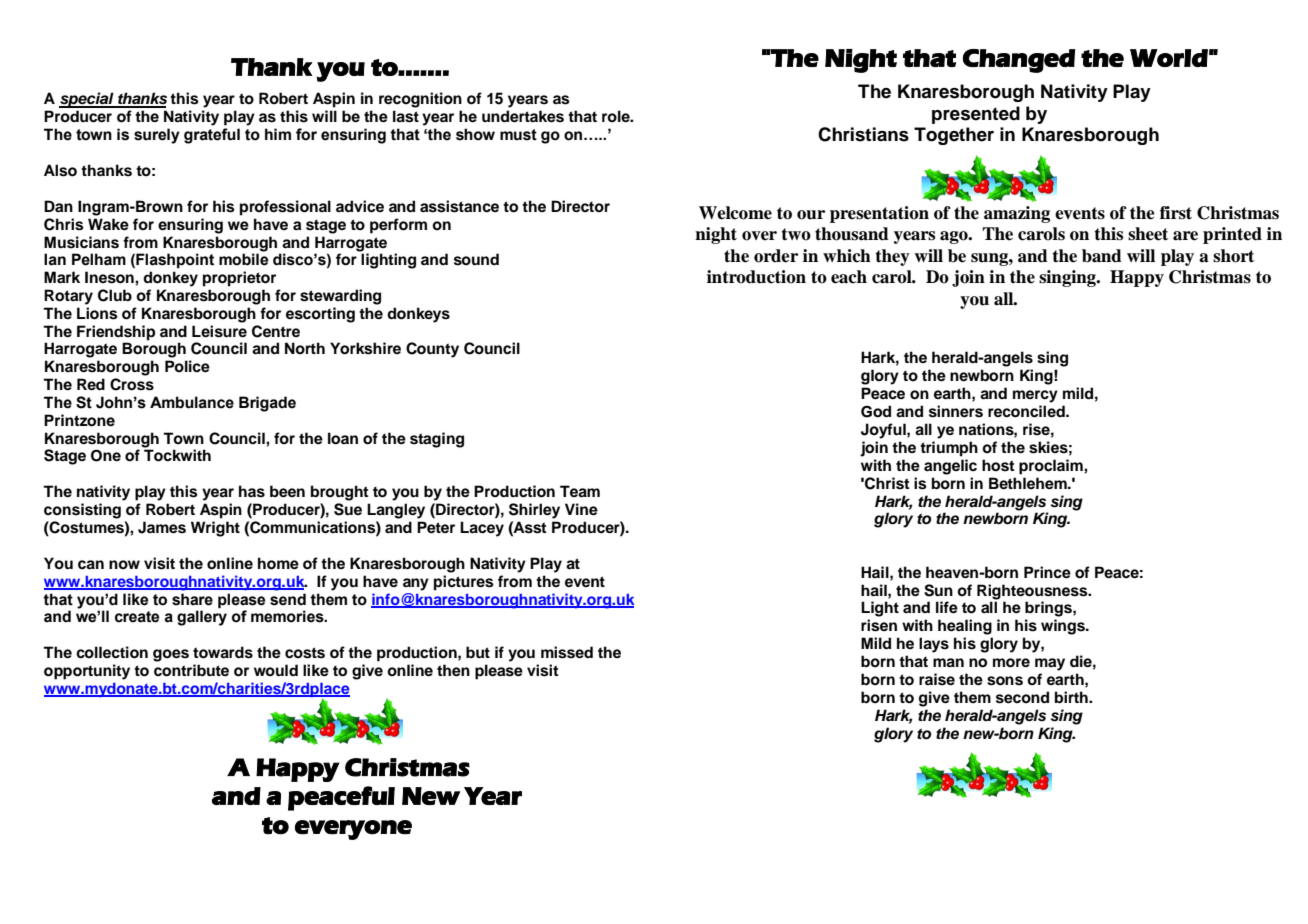  What do you see at coordinates (1050, 664) in the image?
I see `may` at bounding box center [1050, 664].
